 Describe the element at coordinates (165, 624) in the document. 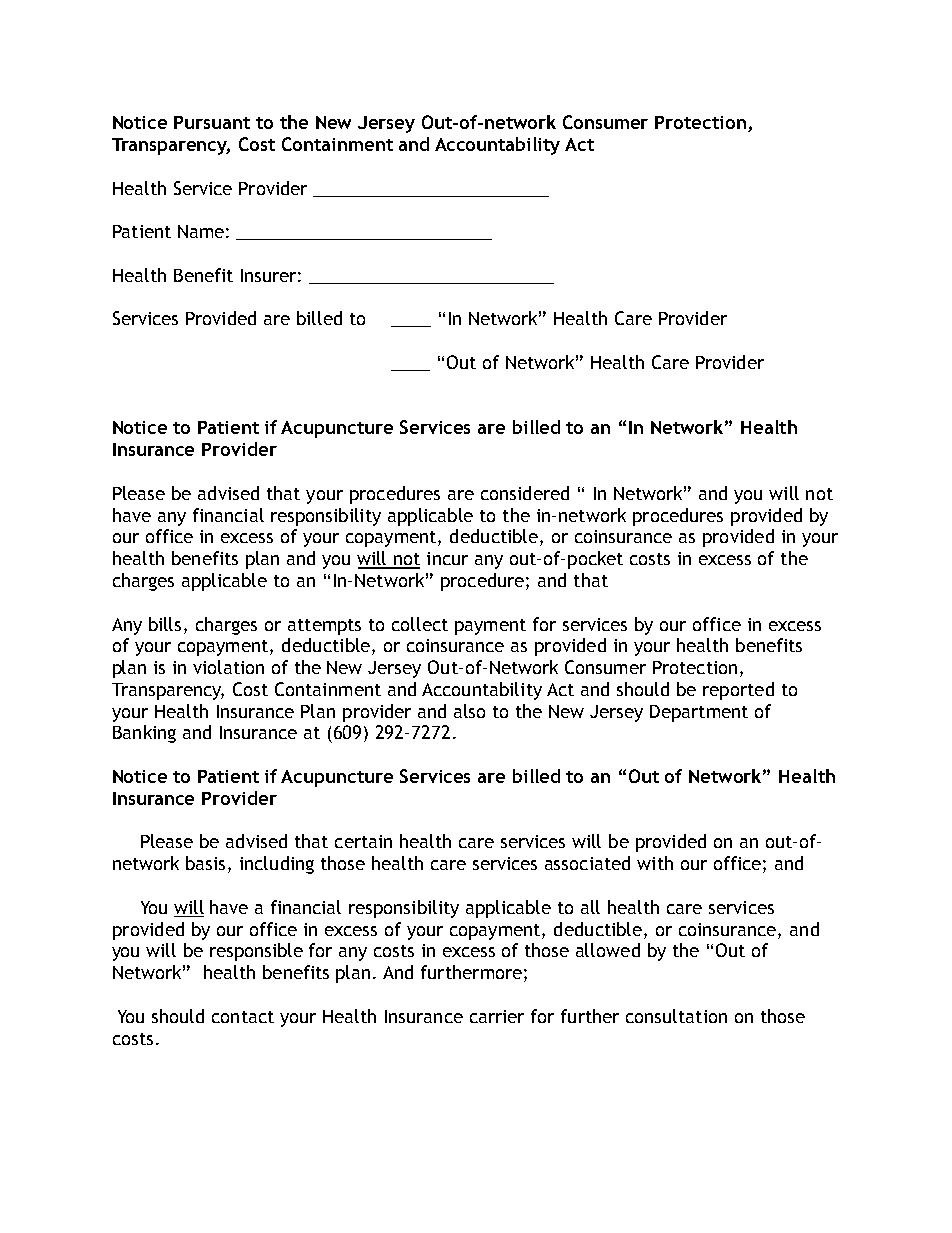

I see `bills` at that location.
